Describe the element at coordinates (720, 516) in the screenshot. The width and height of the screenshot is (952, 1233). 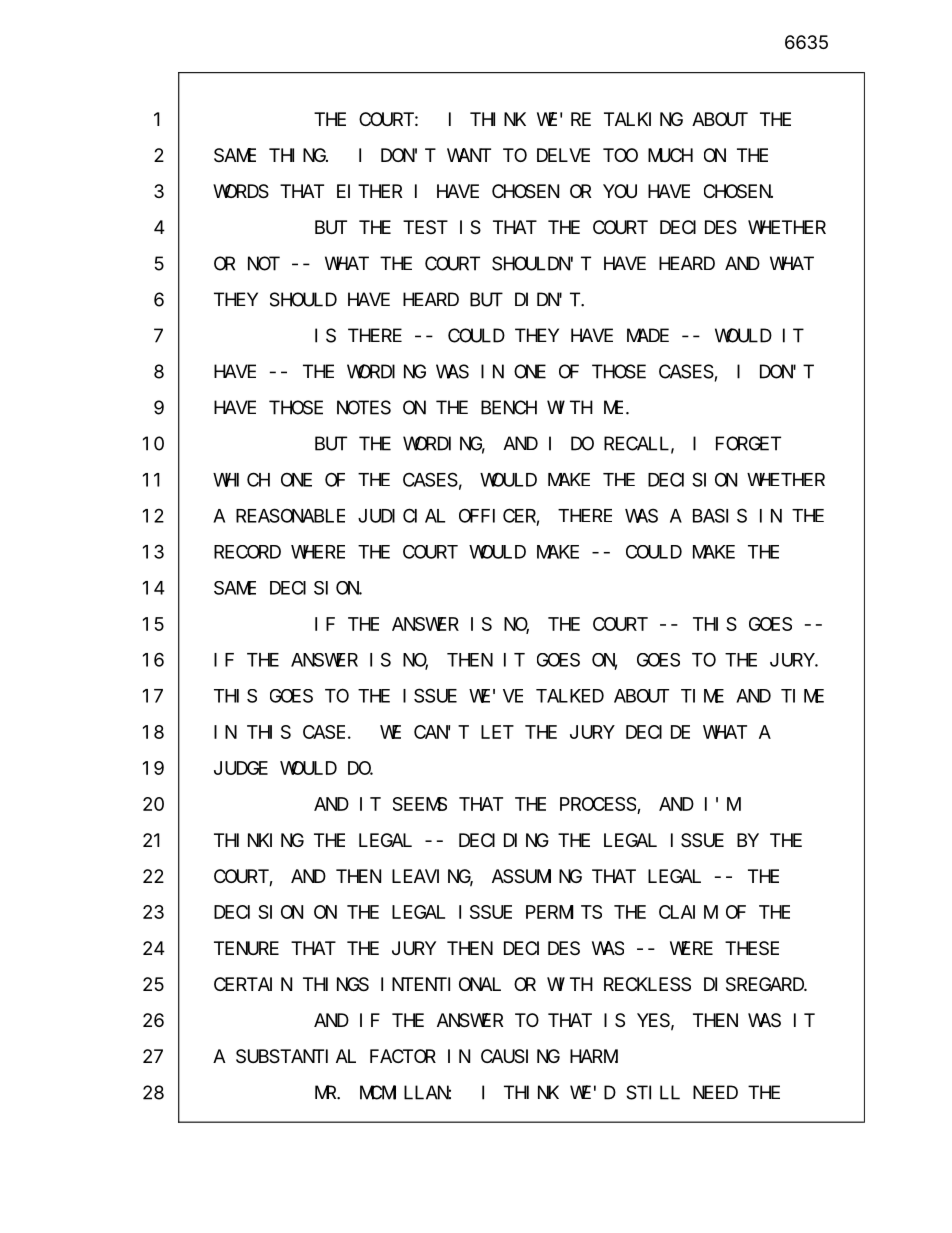
I see `BASIS` at that location.
